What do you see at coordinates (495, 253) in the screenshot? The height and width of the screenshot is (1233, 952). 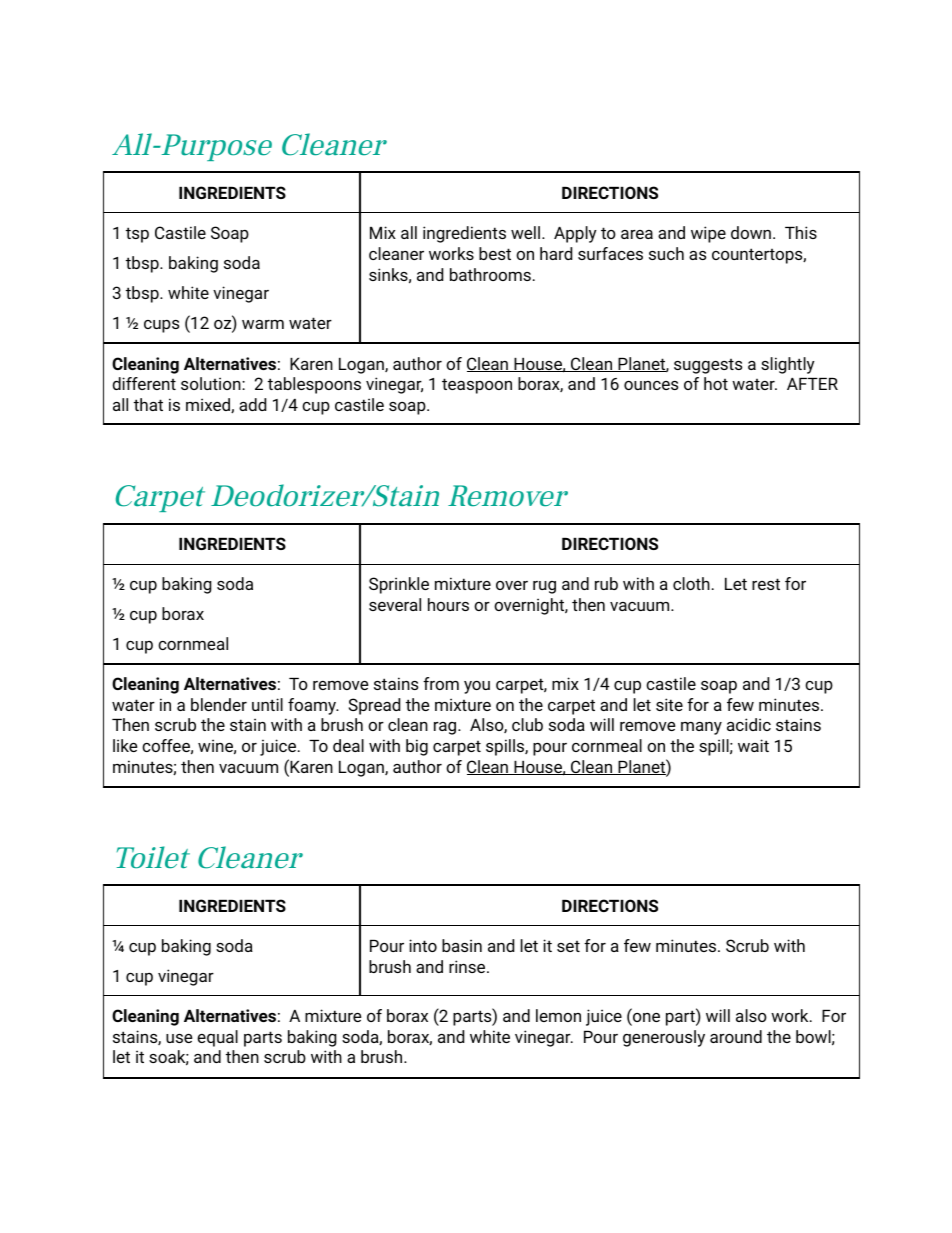 I see `best` at bounding box center [495, 253].
